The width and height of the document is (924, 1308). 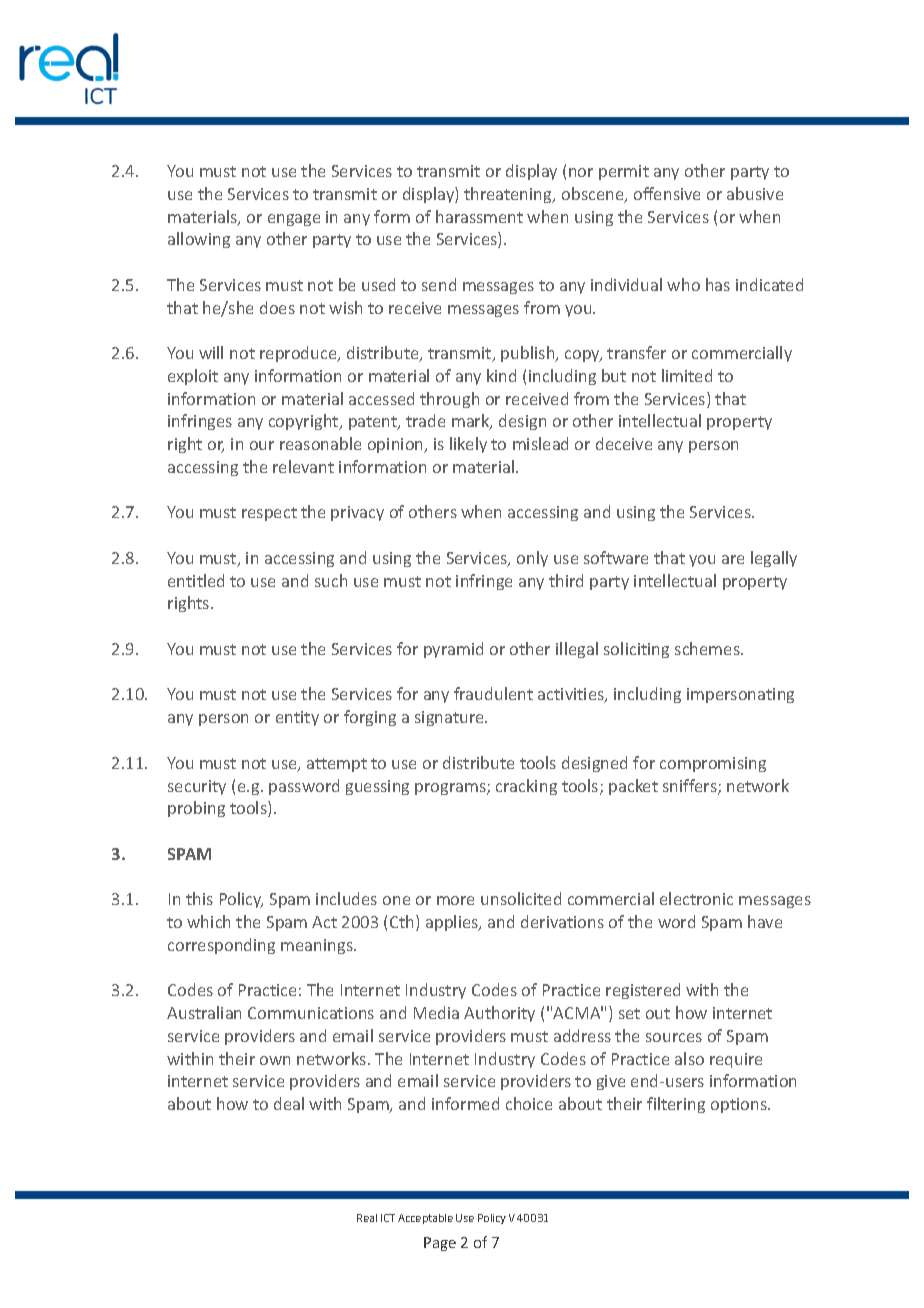 What do you see at coordinates (440, 1244) in the document?
I see `Page` at bounding box center [440, 1244].
